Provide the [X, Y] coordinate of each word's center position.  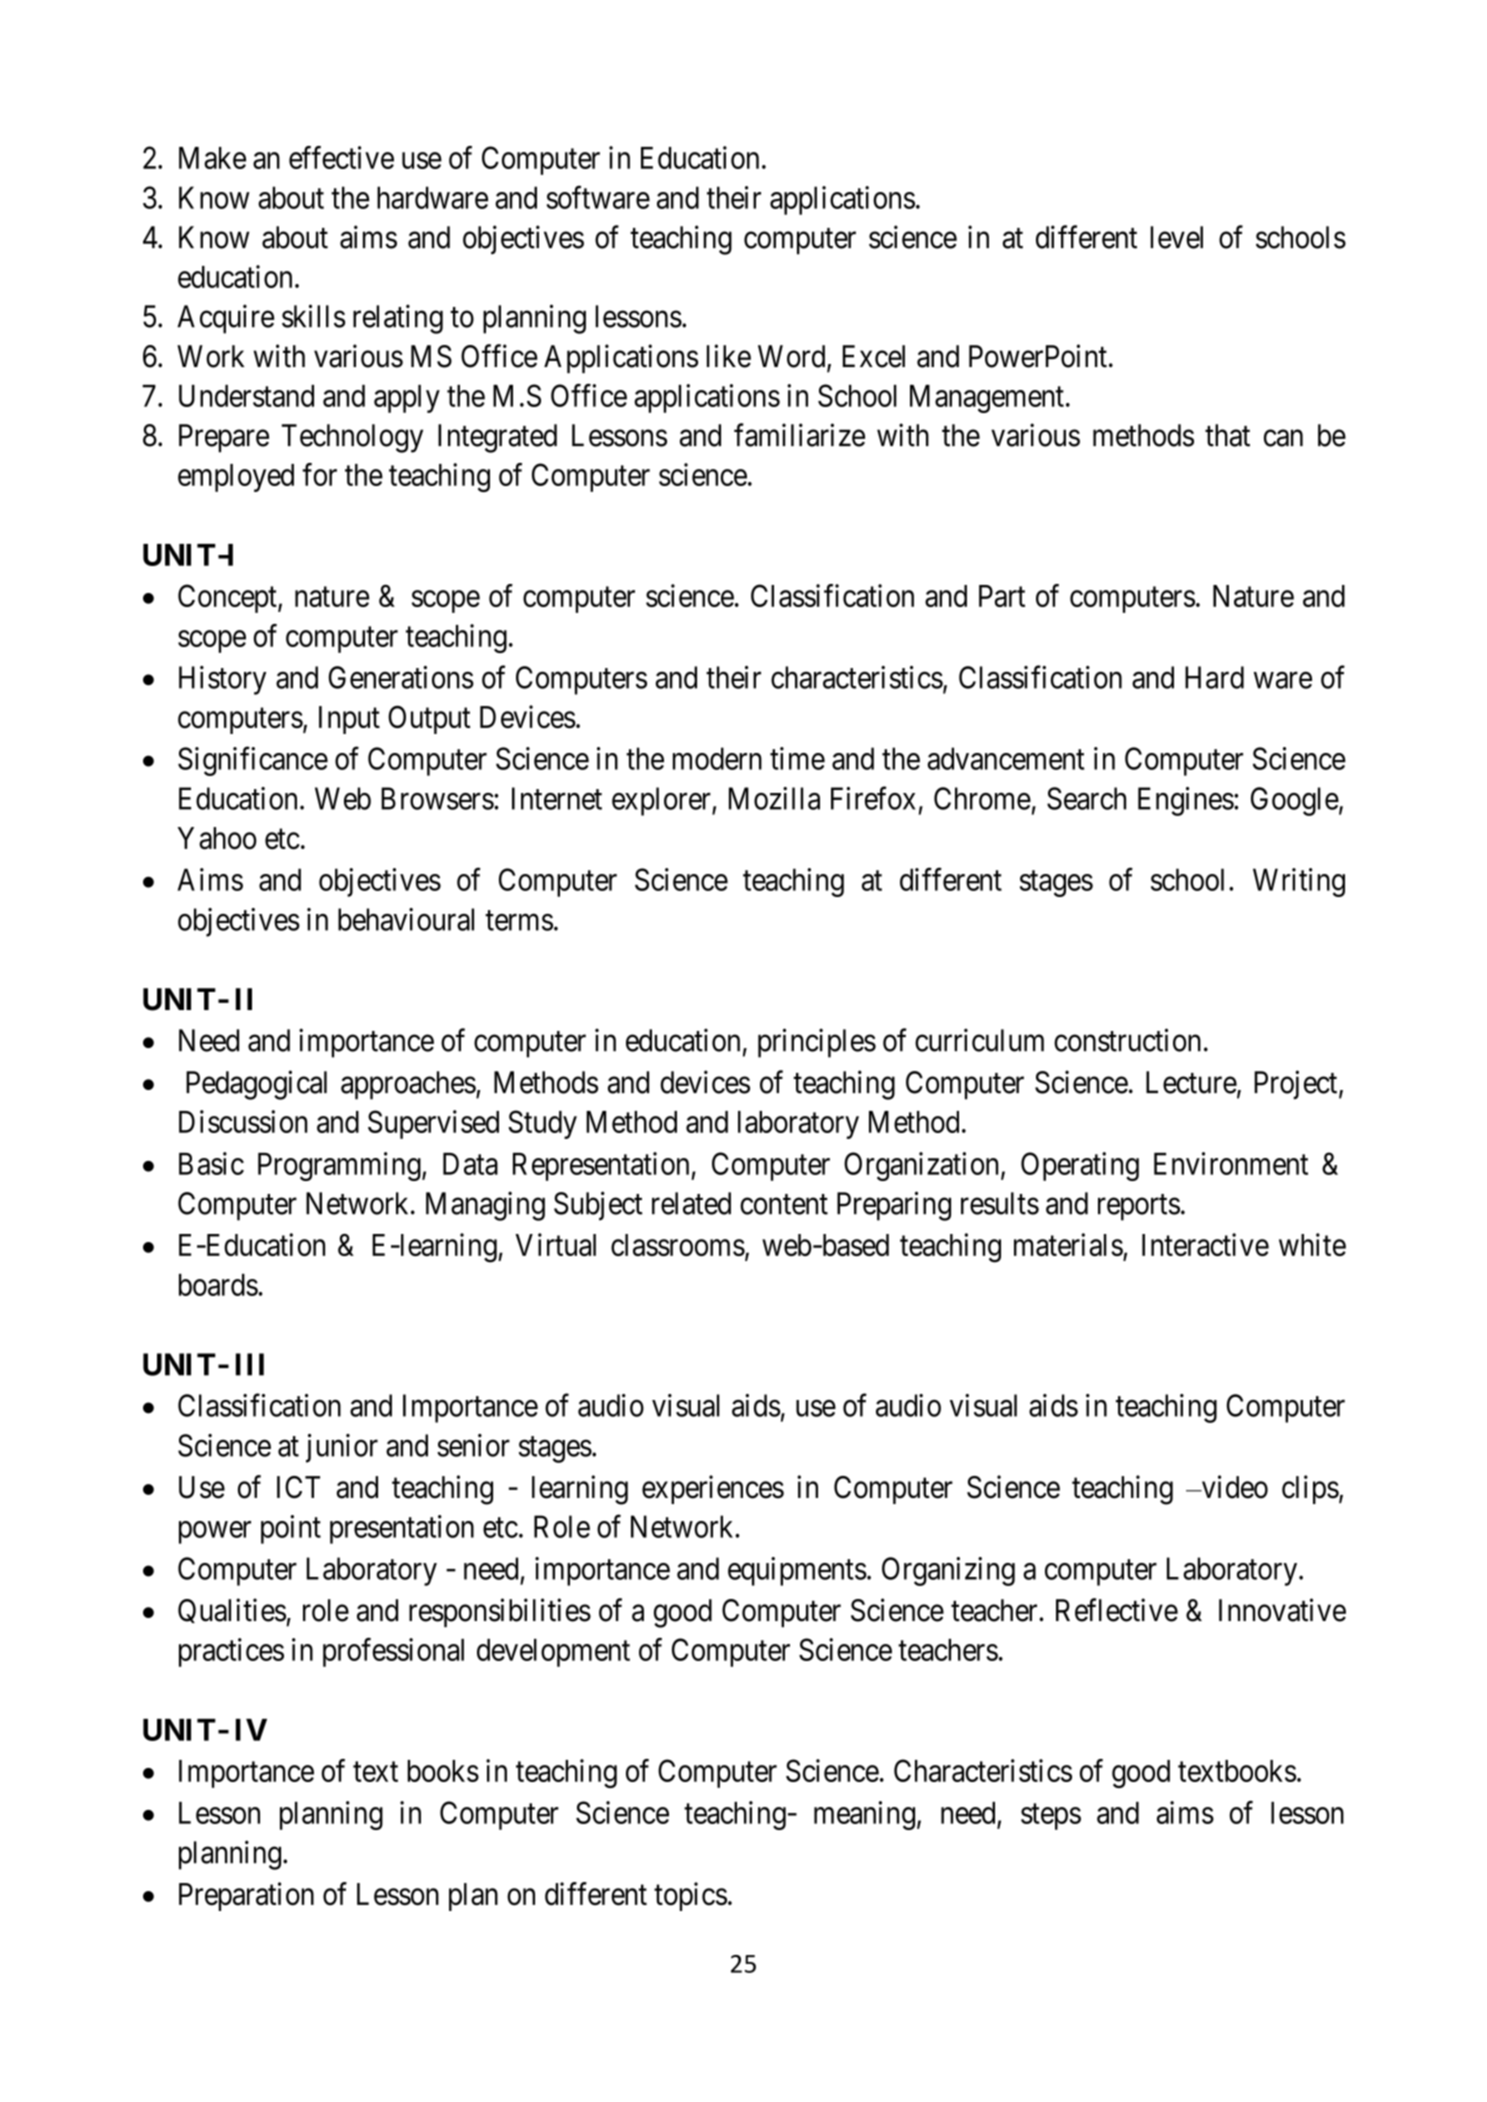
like [729, 356]
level [1176, 237]
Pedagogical [256, 1085]
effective [341, 157]
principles [817, 1043]
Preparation [246, 1896]
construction [1127, 1040]
